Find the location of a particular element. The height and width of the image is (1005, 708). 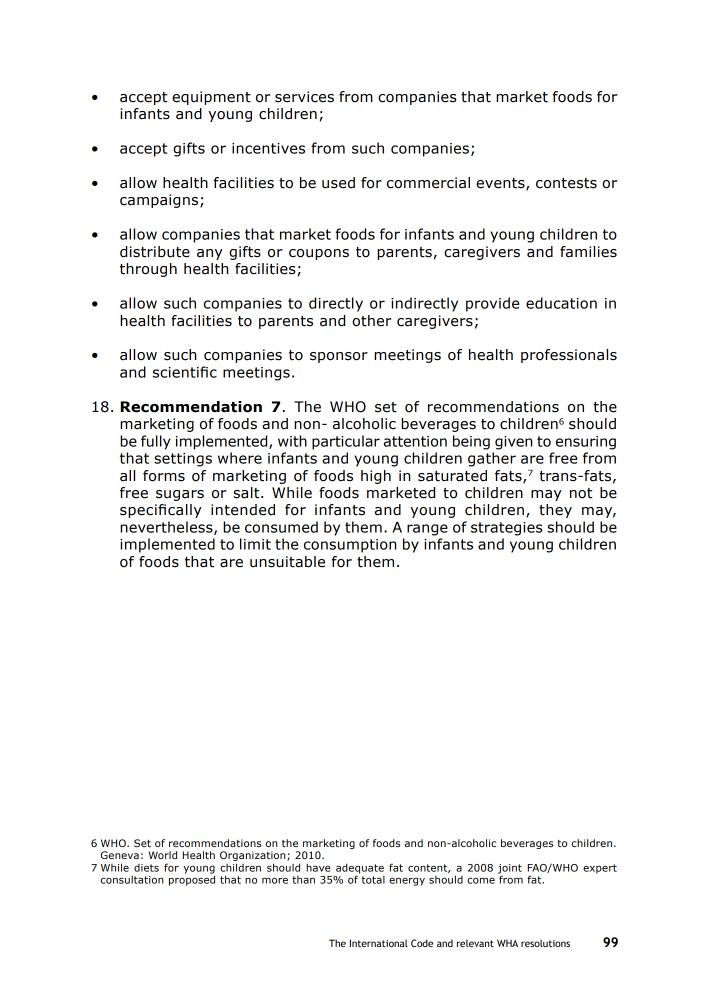

contests is located at coordinates (566, 183).
